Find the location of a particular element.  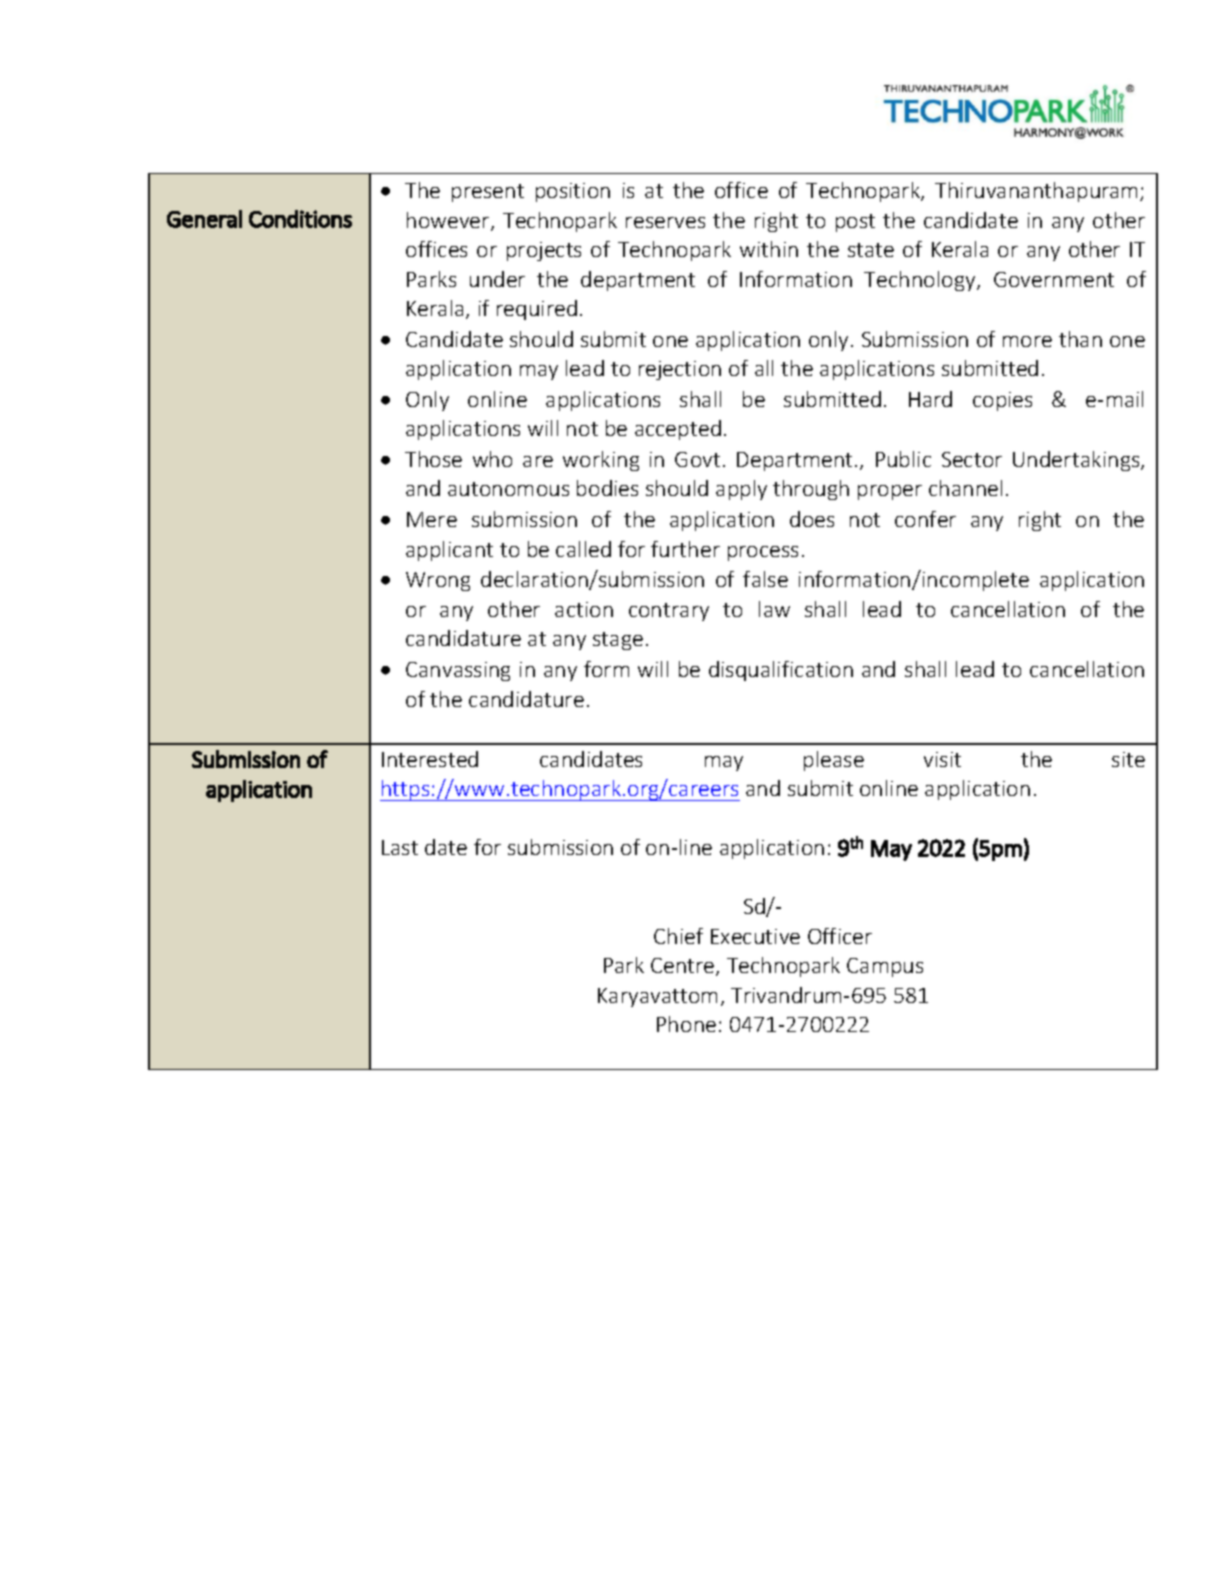

Government is located at coordinates (1054, 279).
